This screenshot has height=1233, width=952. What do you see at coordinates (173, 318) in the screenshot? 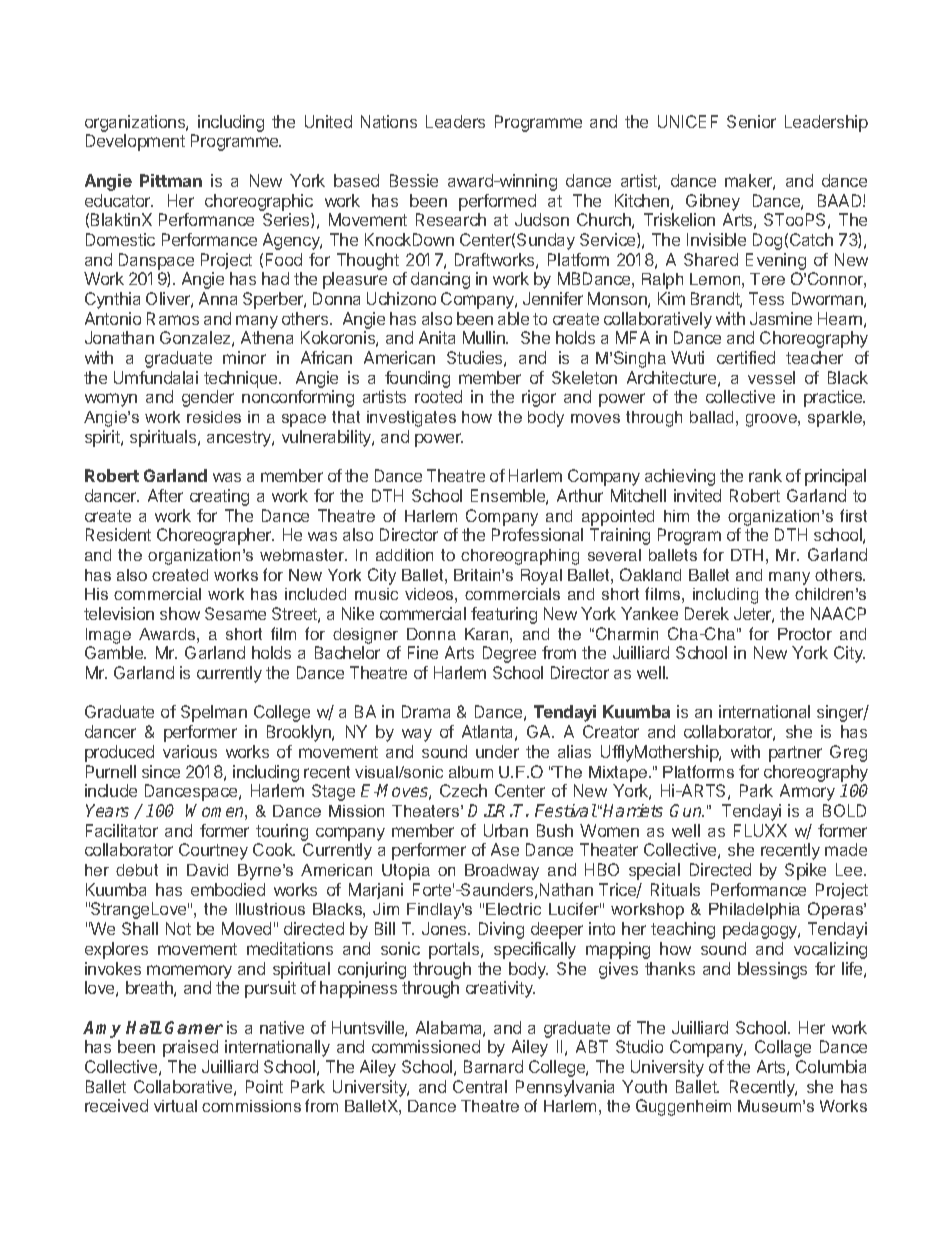
I see `Ramos` at bounding box center [173, 318].
